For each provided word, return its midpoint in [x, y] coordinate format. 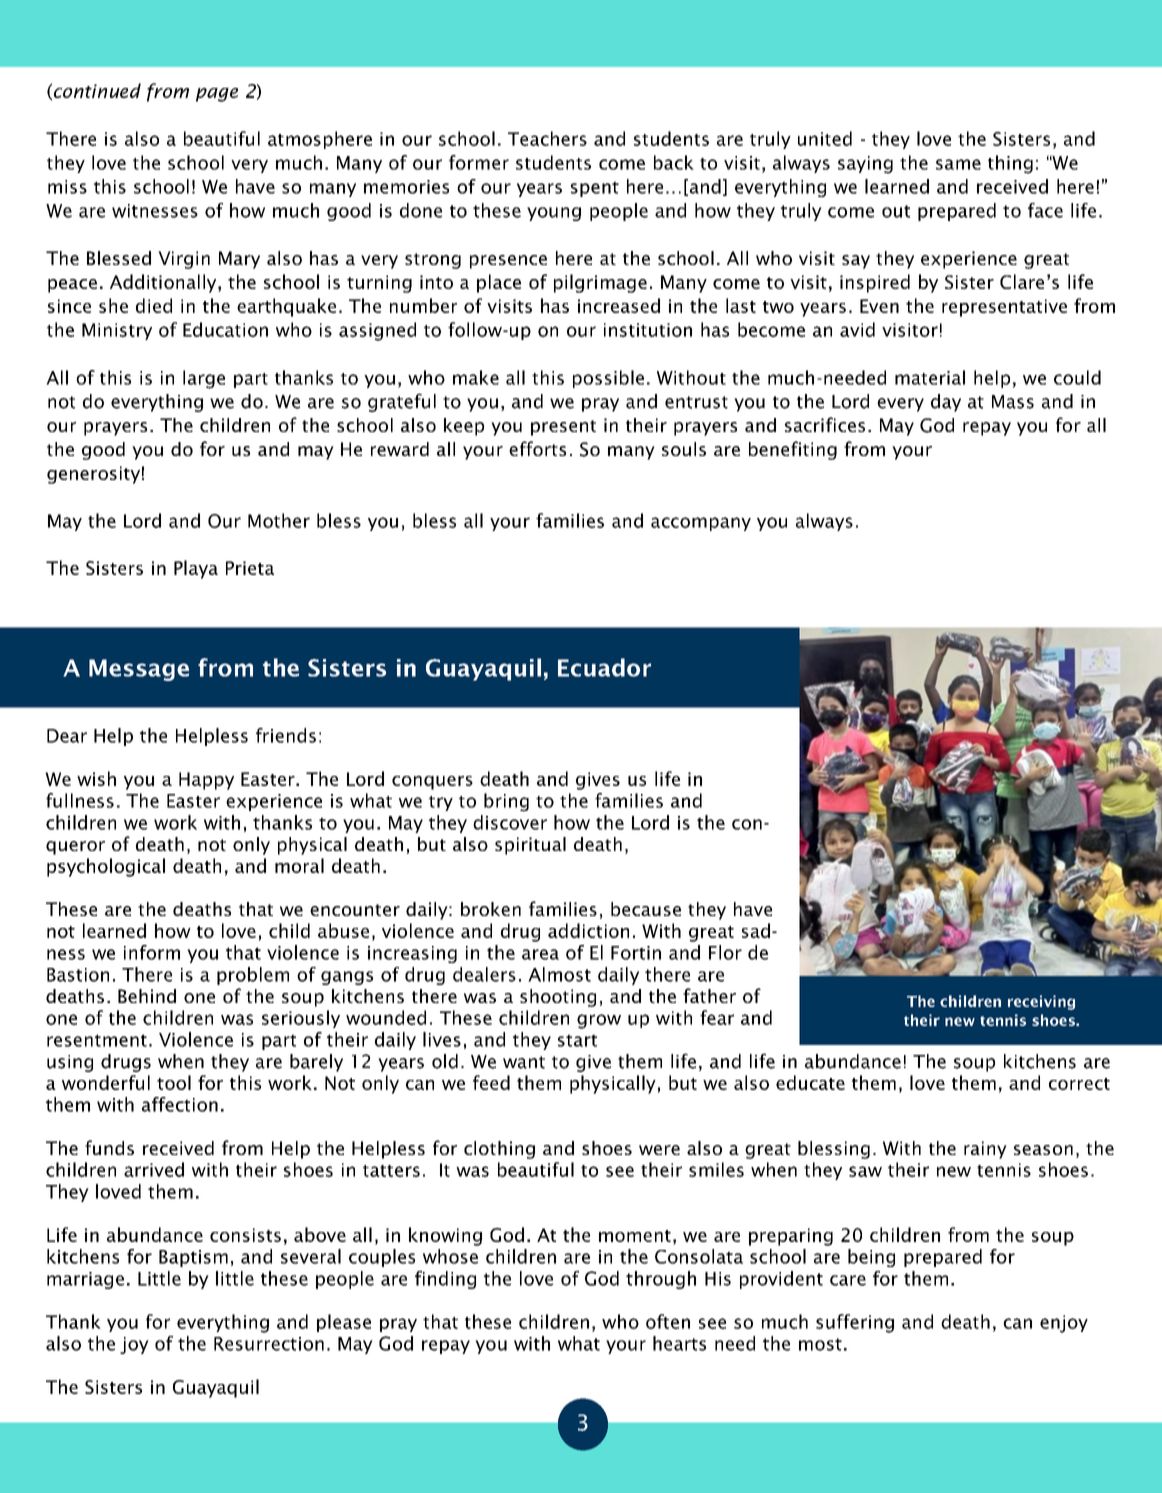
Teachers [547, 138]
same [958, 164]
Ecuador [604, 667]
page [217, 95]
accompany [701, 524]
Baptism [193, 1258]
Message [139, 670]
